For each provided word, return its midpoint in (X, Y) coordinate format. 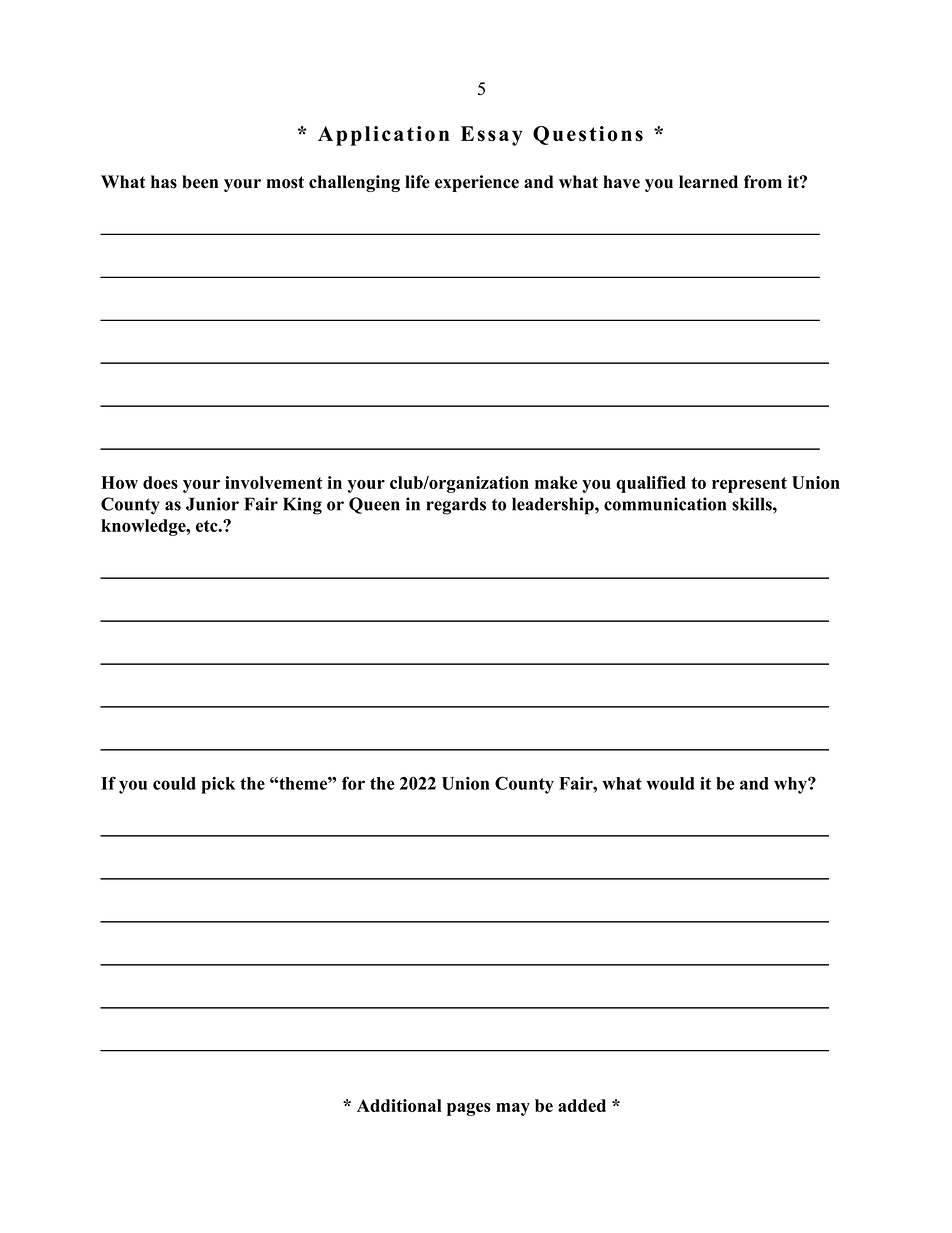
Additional (399, 1105)
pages (469, 1109)
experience (477, 183)
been (200, 182)
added (582, 1105)
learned (708, 182)
